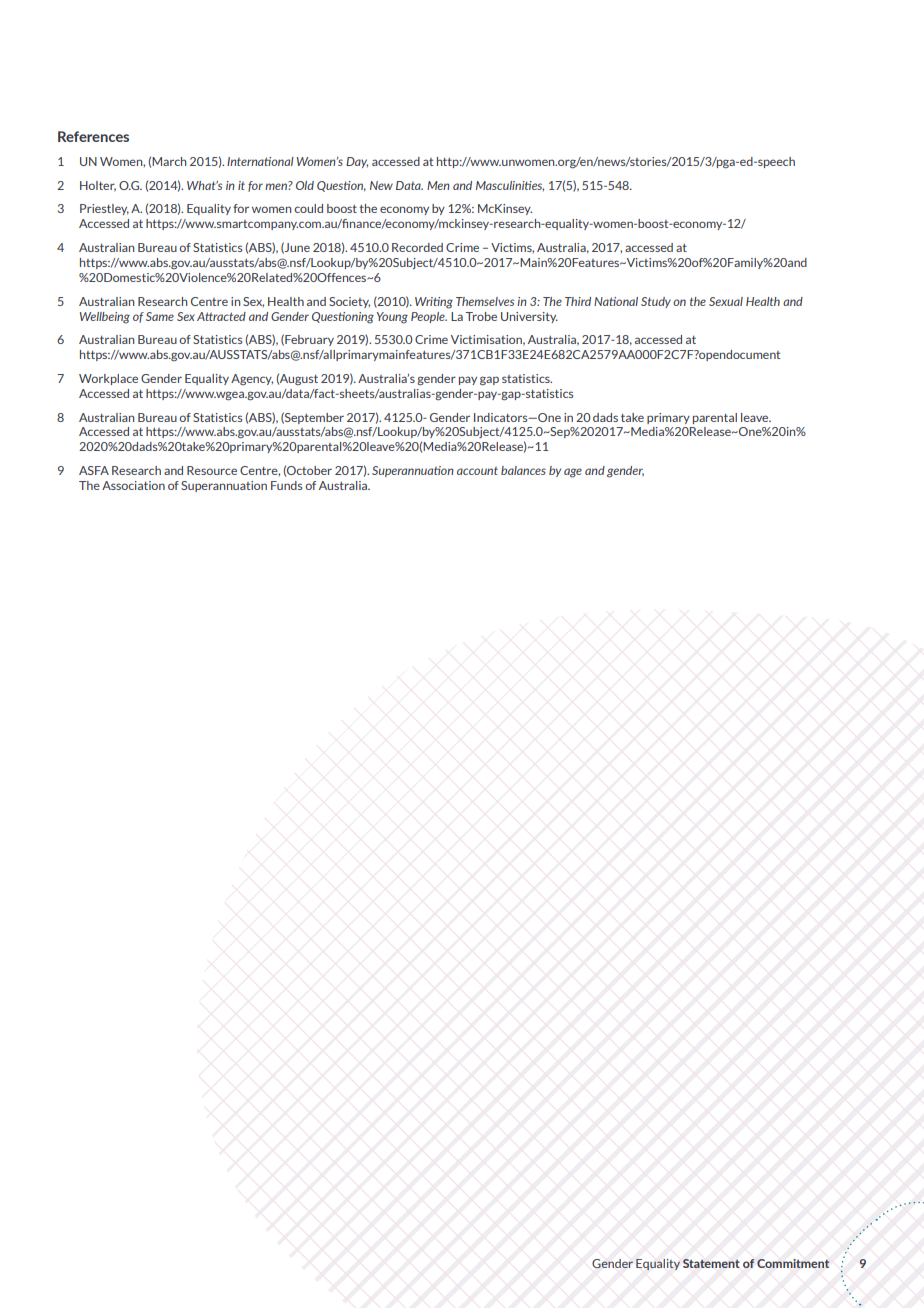 The height and width of the screenshot is (1308, 924). I want to click on Holter, so click(98, 186).
